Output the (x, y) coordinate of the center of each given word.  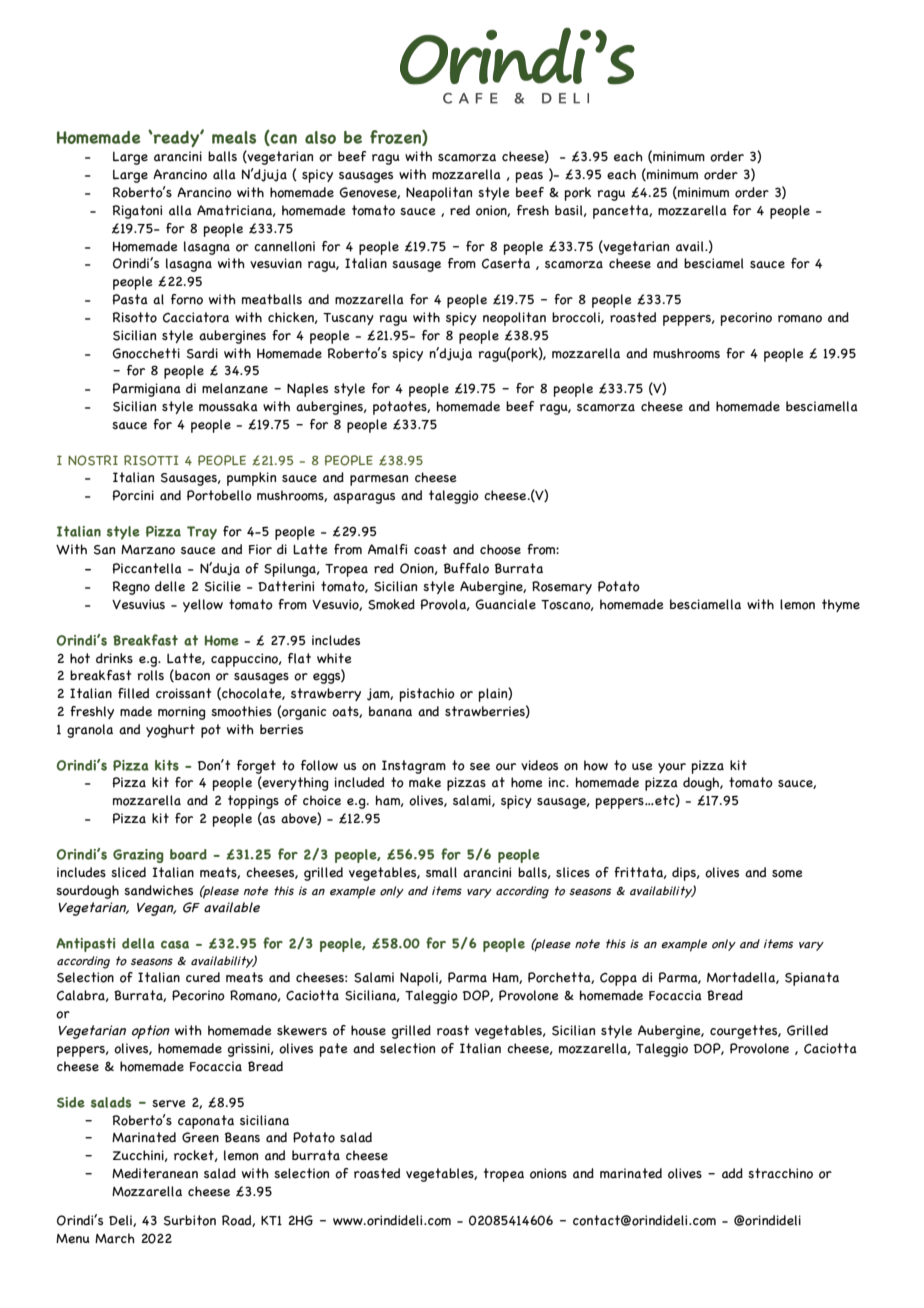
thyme (841, 605)
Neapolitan (439, 194)
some (787, 874)
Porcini (133, 495)
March (115, 1238)
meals (234, 137)
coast (430, 549)
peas (529, 177)
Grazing (138, 856)
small (441, 872)
